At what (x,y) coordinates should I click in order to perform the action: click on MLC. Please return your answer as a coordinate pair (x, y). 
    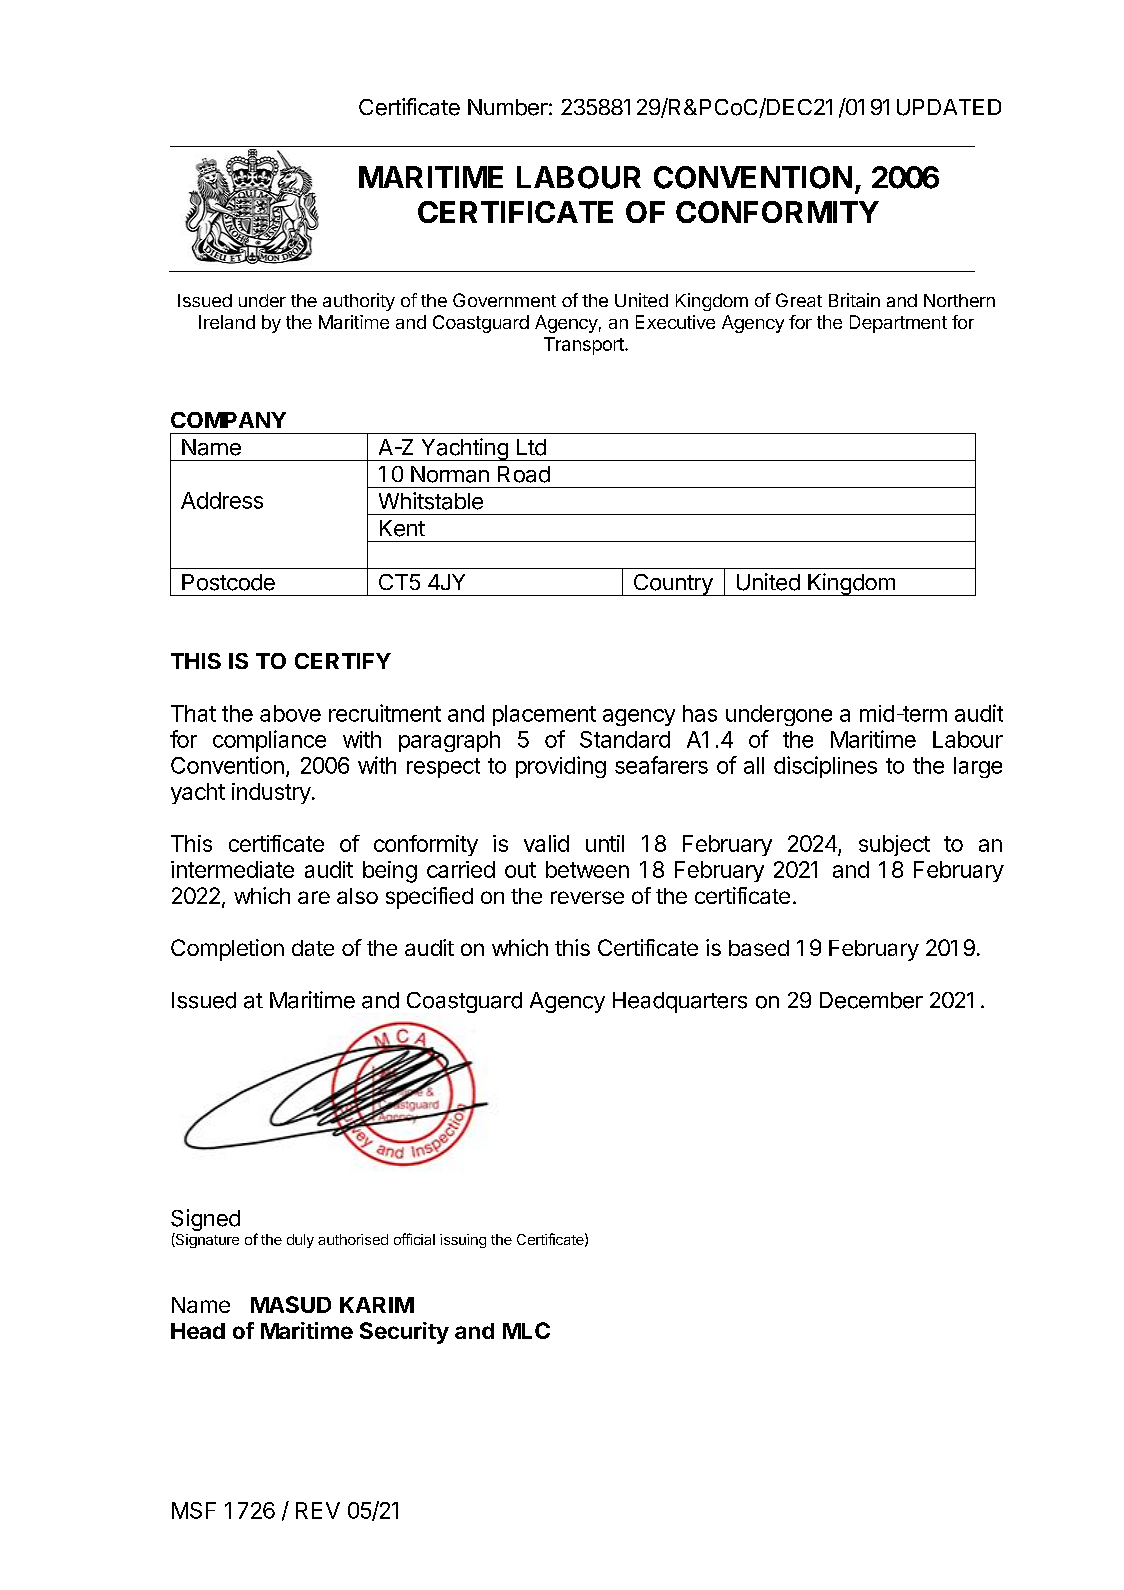
    Looking at the image, I should click on (526, 1330).
